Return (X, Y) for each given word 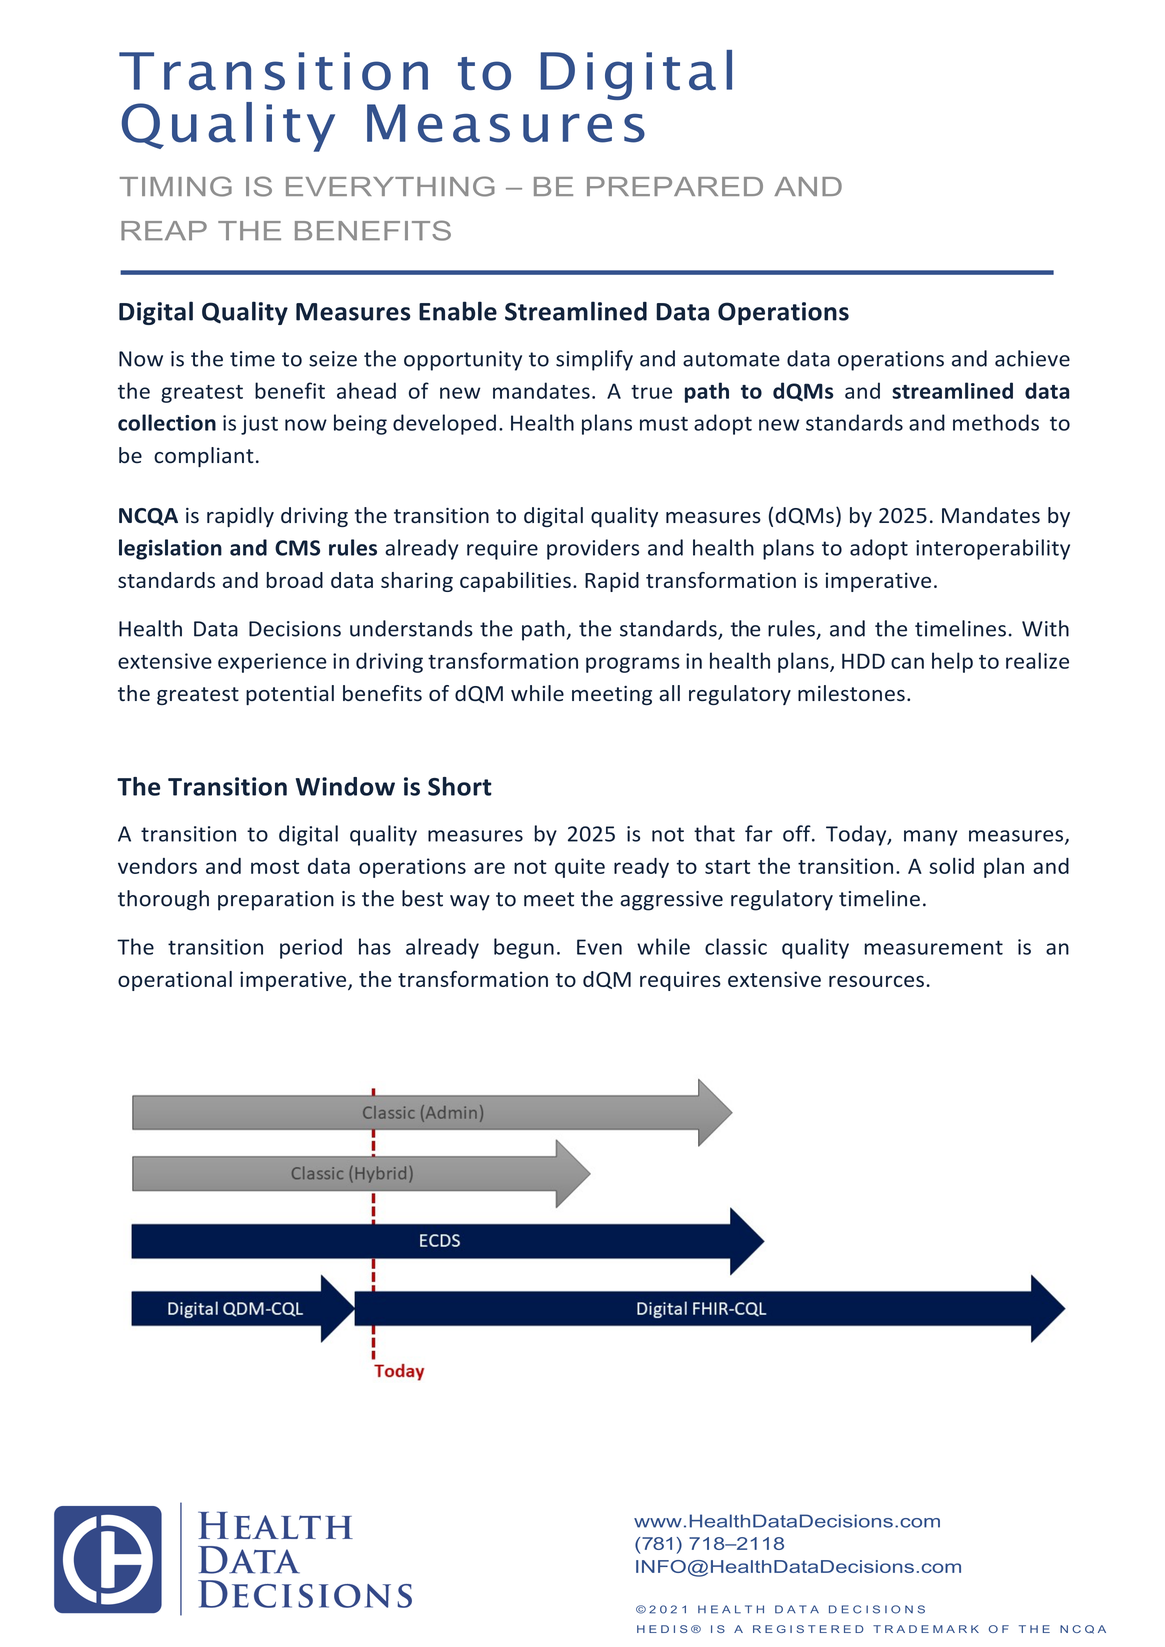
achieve (1032, 358)
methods (996, 422)
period (311, 948)
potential (290, 695)
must (664, 423)
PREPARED (675, 186)
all (669, 693)
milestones (851, 693)
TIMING (176, 186)
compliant (204, 457)
